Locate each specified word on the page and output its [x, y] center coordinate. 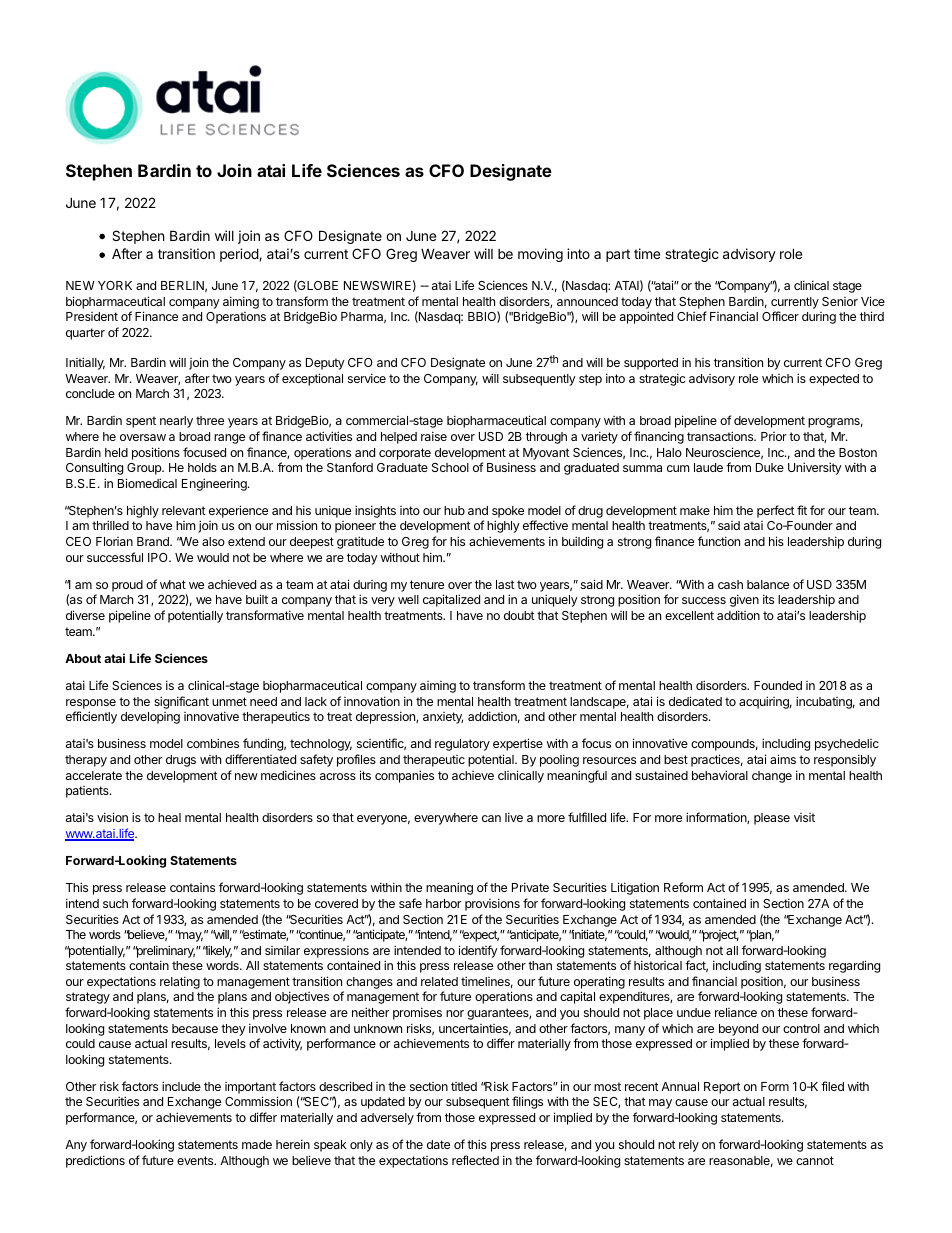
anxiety [443, 718]
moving [540, 255]
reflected [475, 1160]
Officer [780, 316]
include [181, 1086]
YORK [115, 285]
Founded [778, 685]
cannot [815, 1160]
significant [181, 702]
